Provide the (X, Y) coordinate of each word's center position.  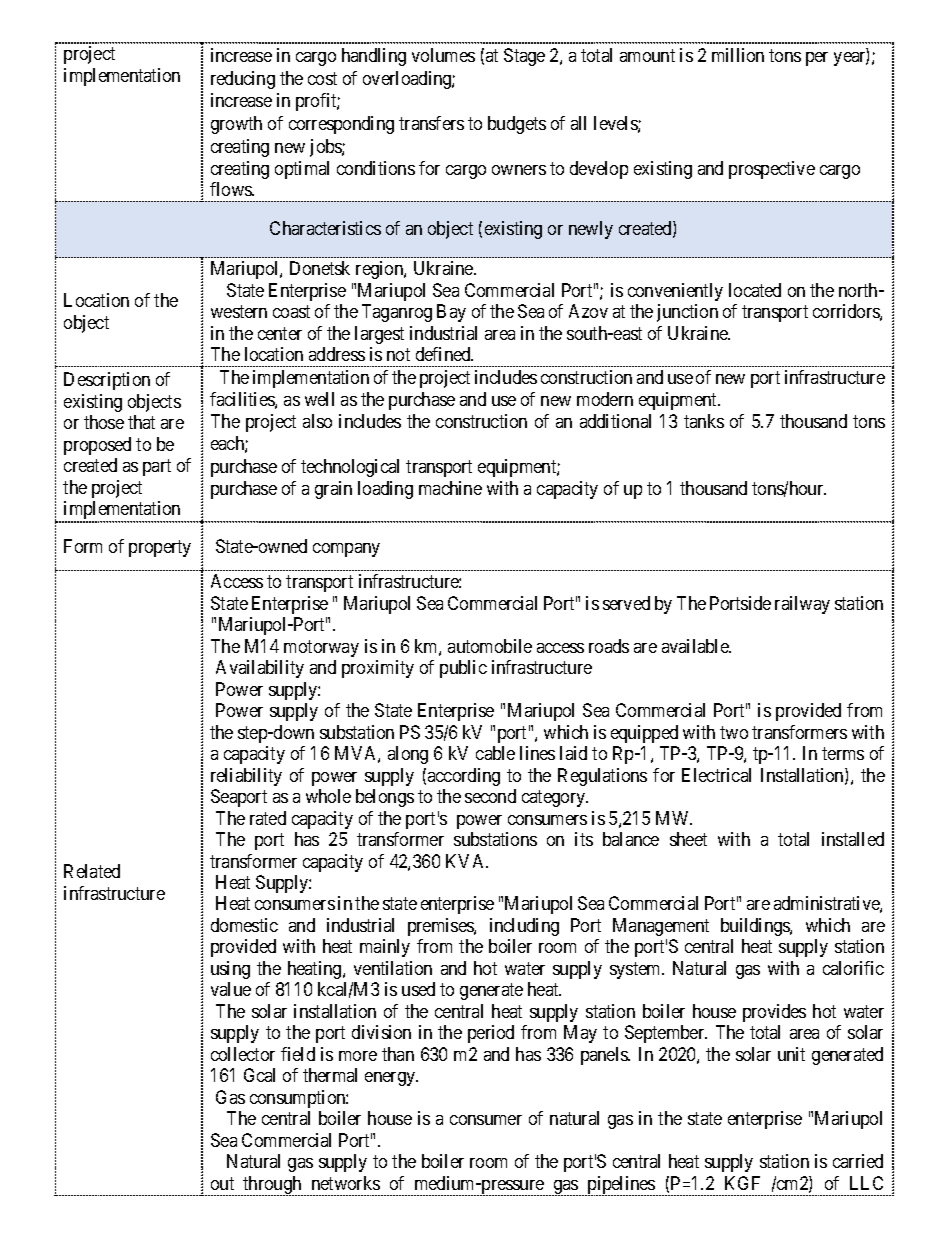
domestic (244, 925)
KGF (742, 1183)
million (738, 55)
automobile (490, 646)
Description (107, 381)
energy (391, 1079)
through (272, 1186)
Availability (260, 669)
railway (802, 605)
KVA (467, 861)
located (755, 290)
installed (853, 839)
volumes (443, 55)
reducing (243, 80)
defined (444, 354)
